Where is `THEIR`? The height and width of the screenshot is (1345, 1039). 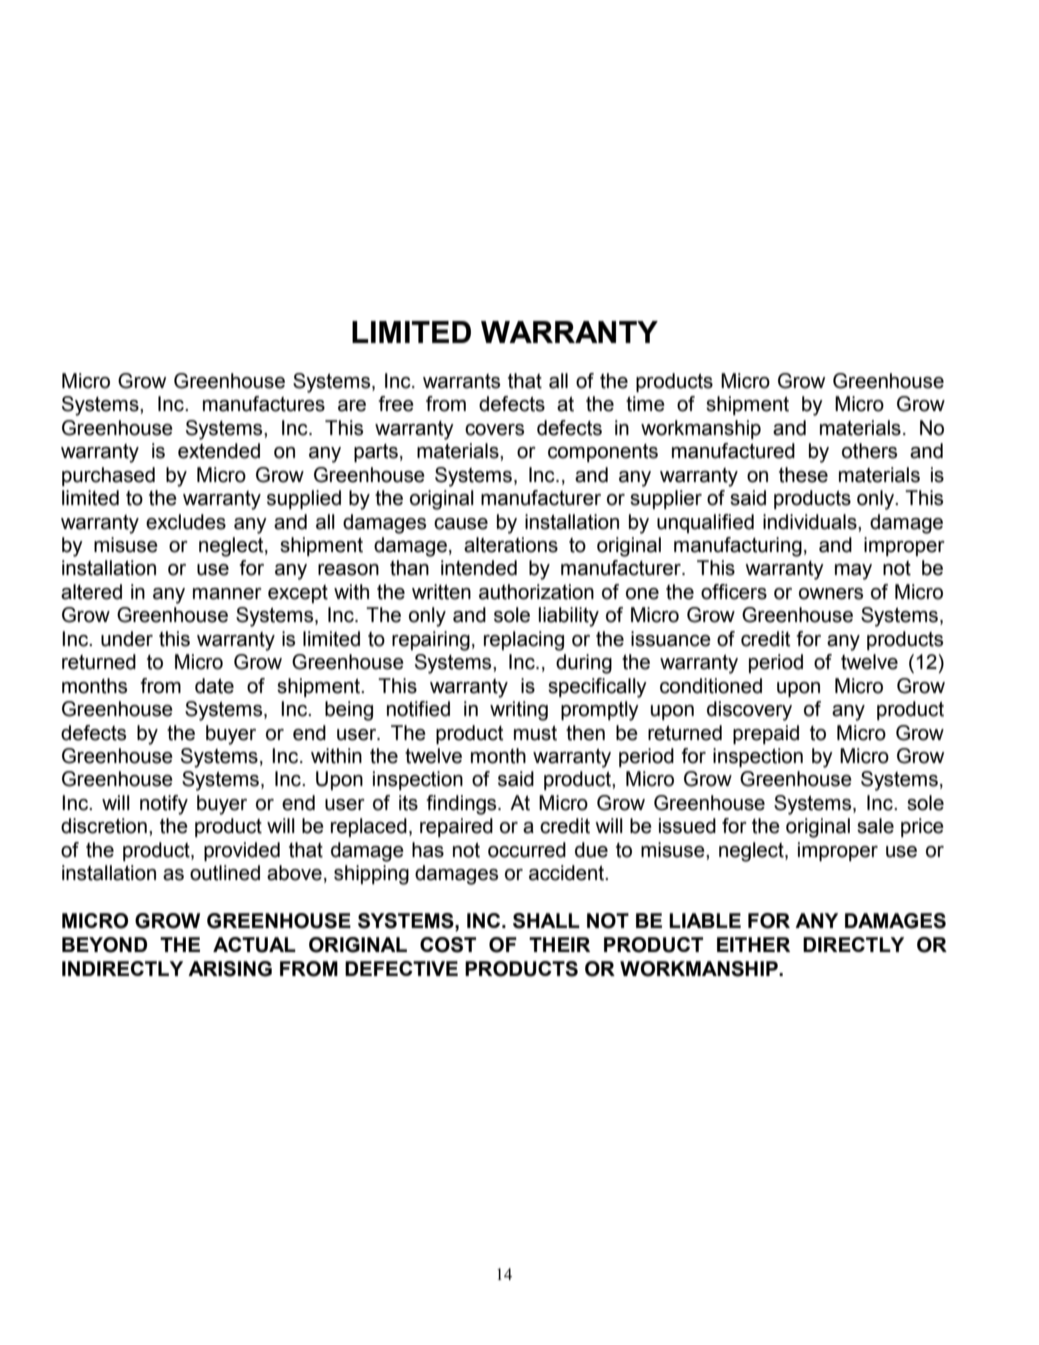
THEIR is located at coordinates (559, 944).
